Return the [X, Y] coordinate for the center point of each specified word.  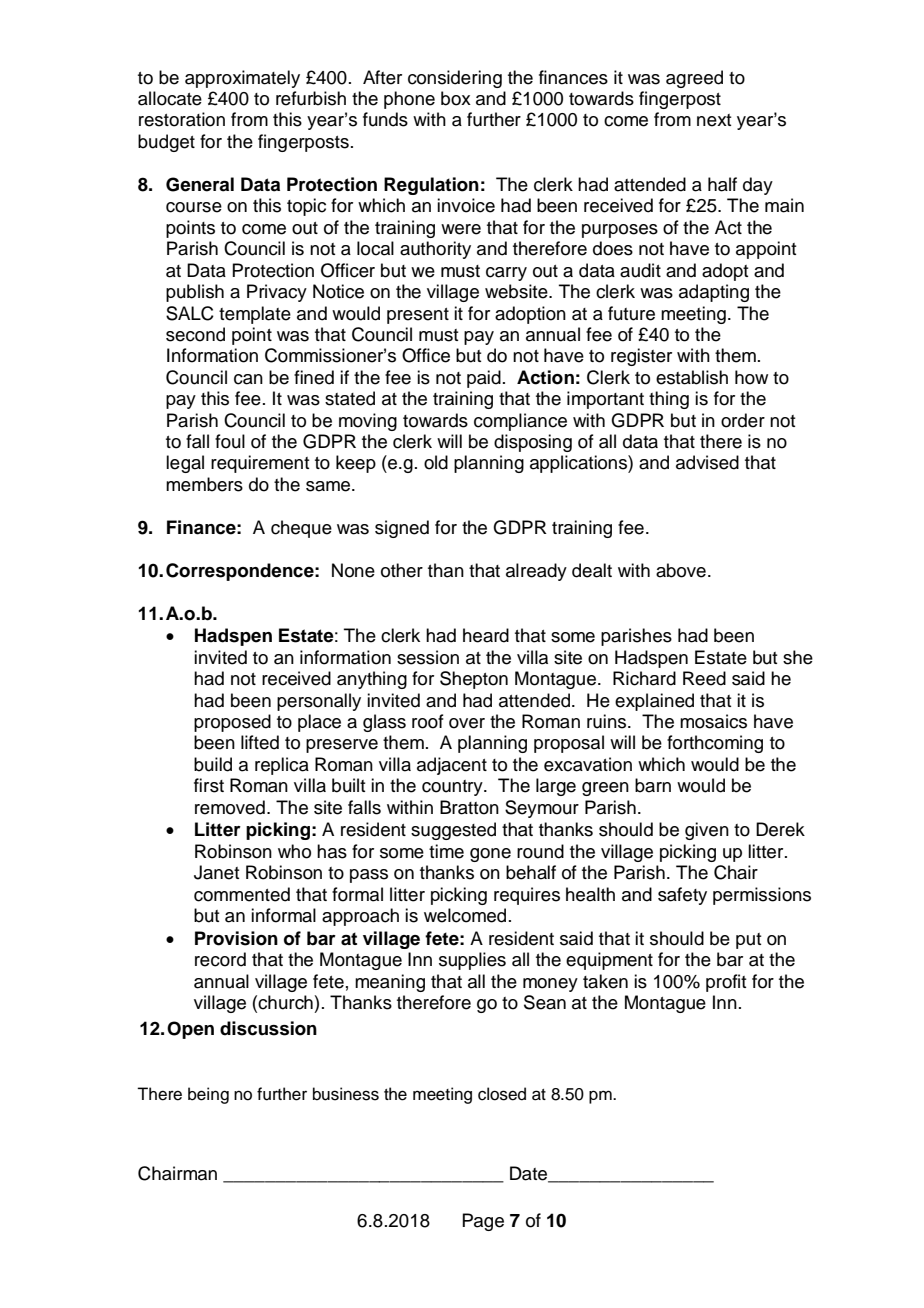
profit [726, 983]
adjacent [452, 766]
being [208, 1095]
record [220, 959]
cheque [301, 529]
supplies [472, 961]
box [456, 98]
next [714, 120]
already [536, 572]
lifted [260, 742]
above [681, 570]
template [255, 315]
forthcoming [715, 744]
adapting [714, 293]
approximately [242, 79]
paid [484, 379]
